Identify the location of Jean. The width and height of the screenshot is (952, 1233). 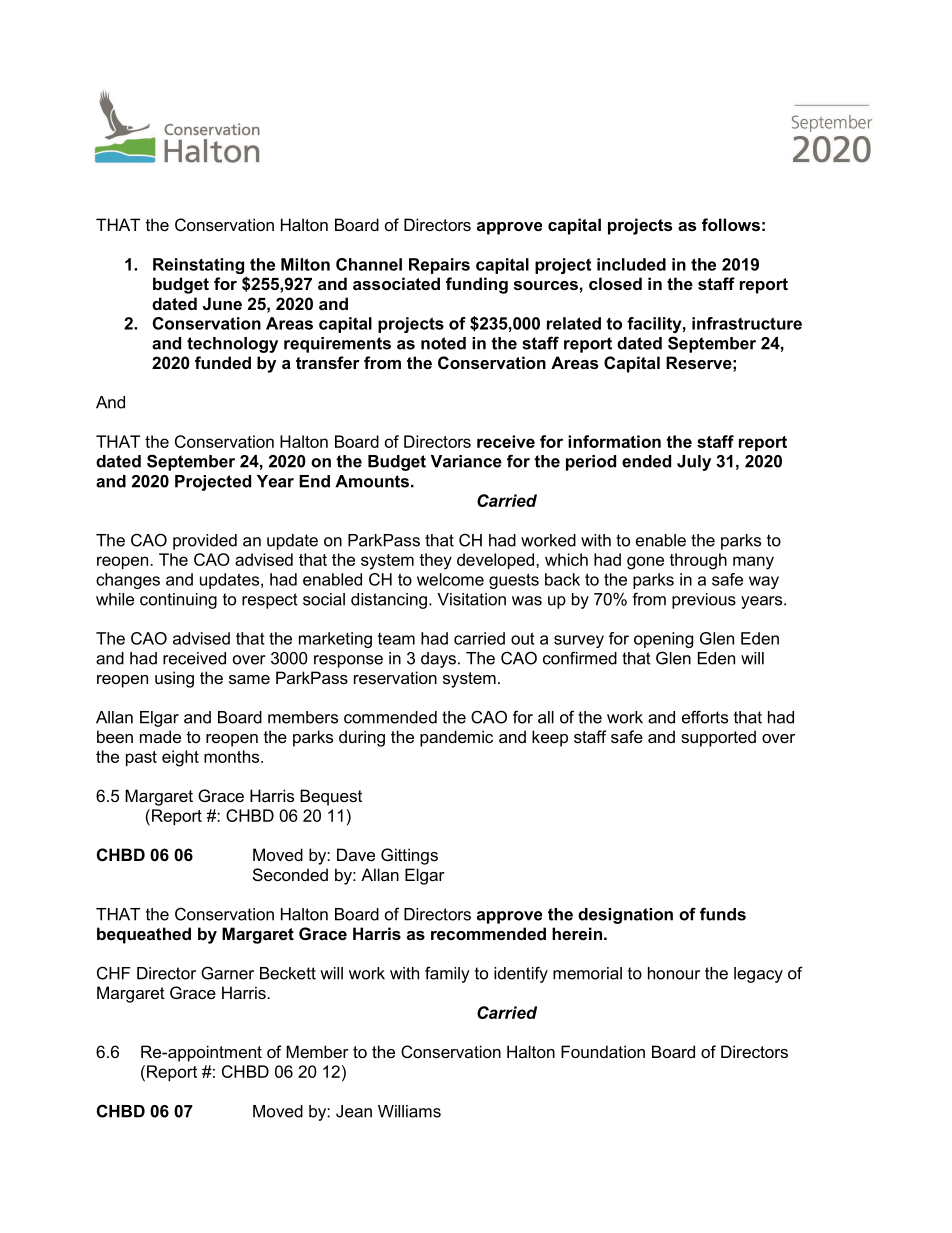
(354, 1111).
